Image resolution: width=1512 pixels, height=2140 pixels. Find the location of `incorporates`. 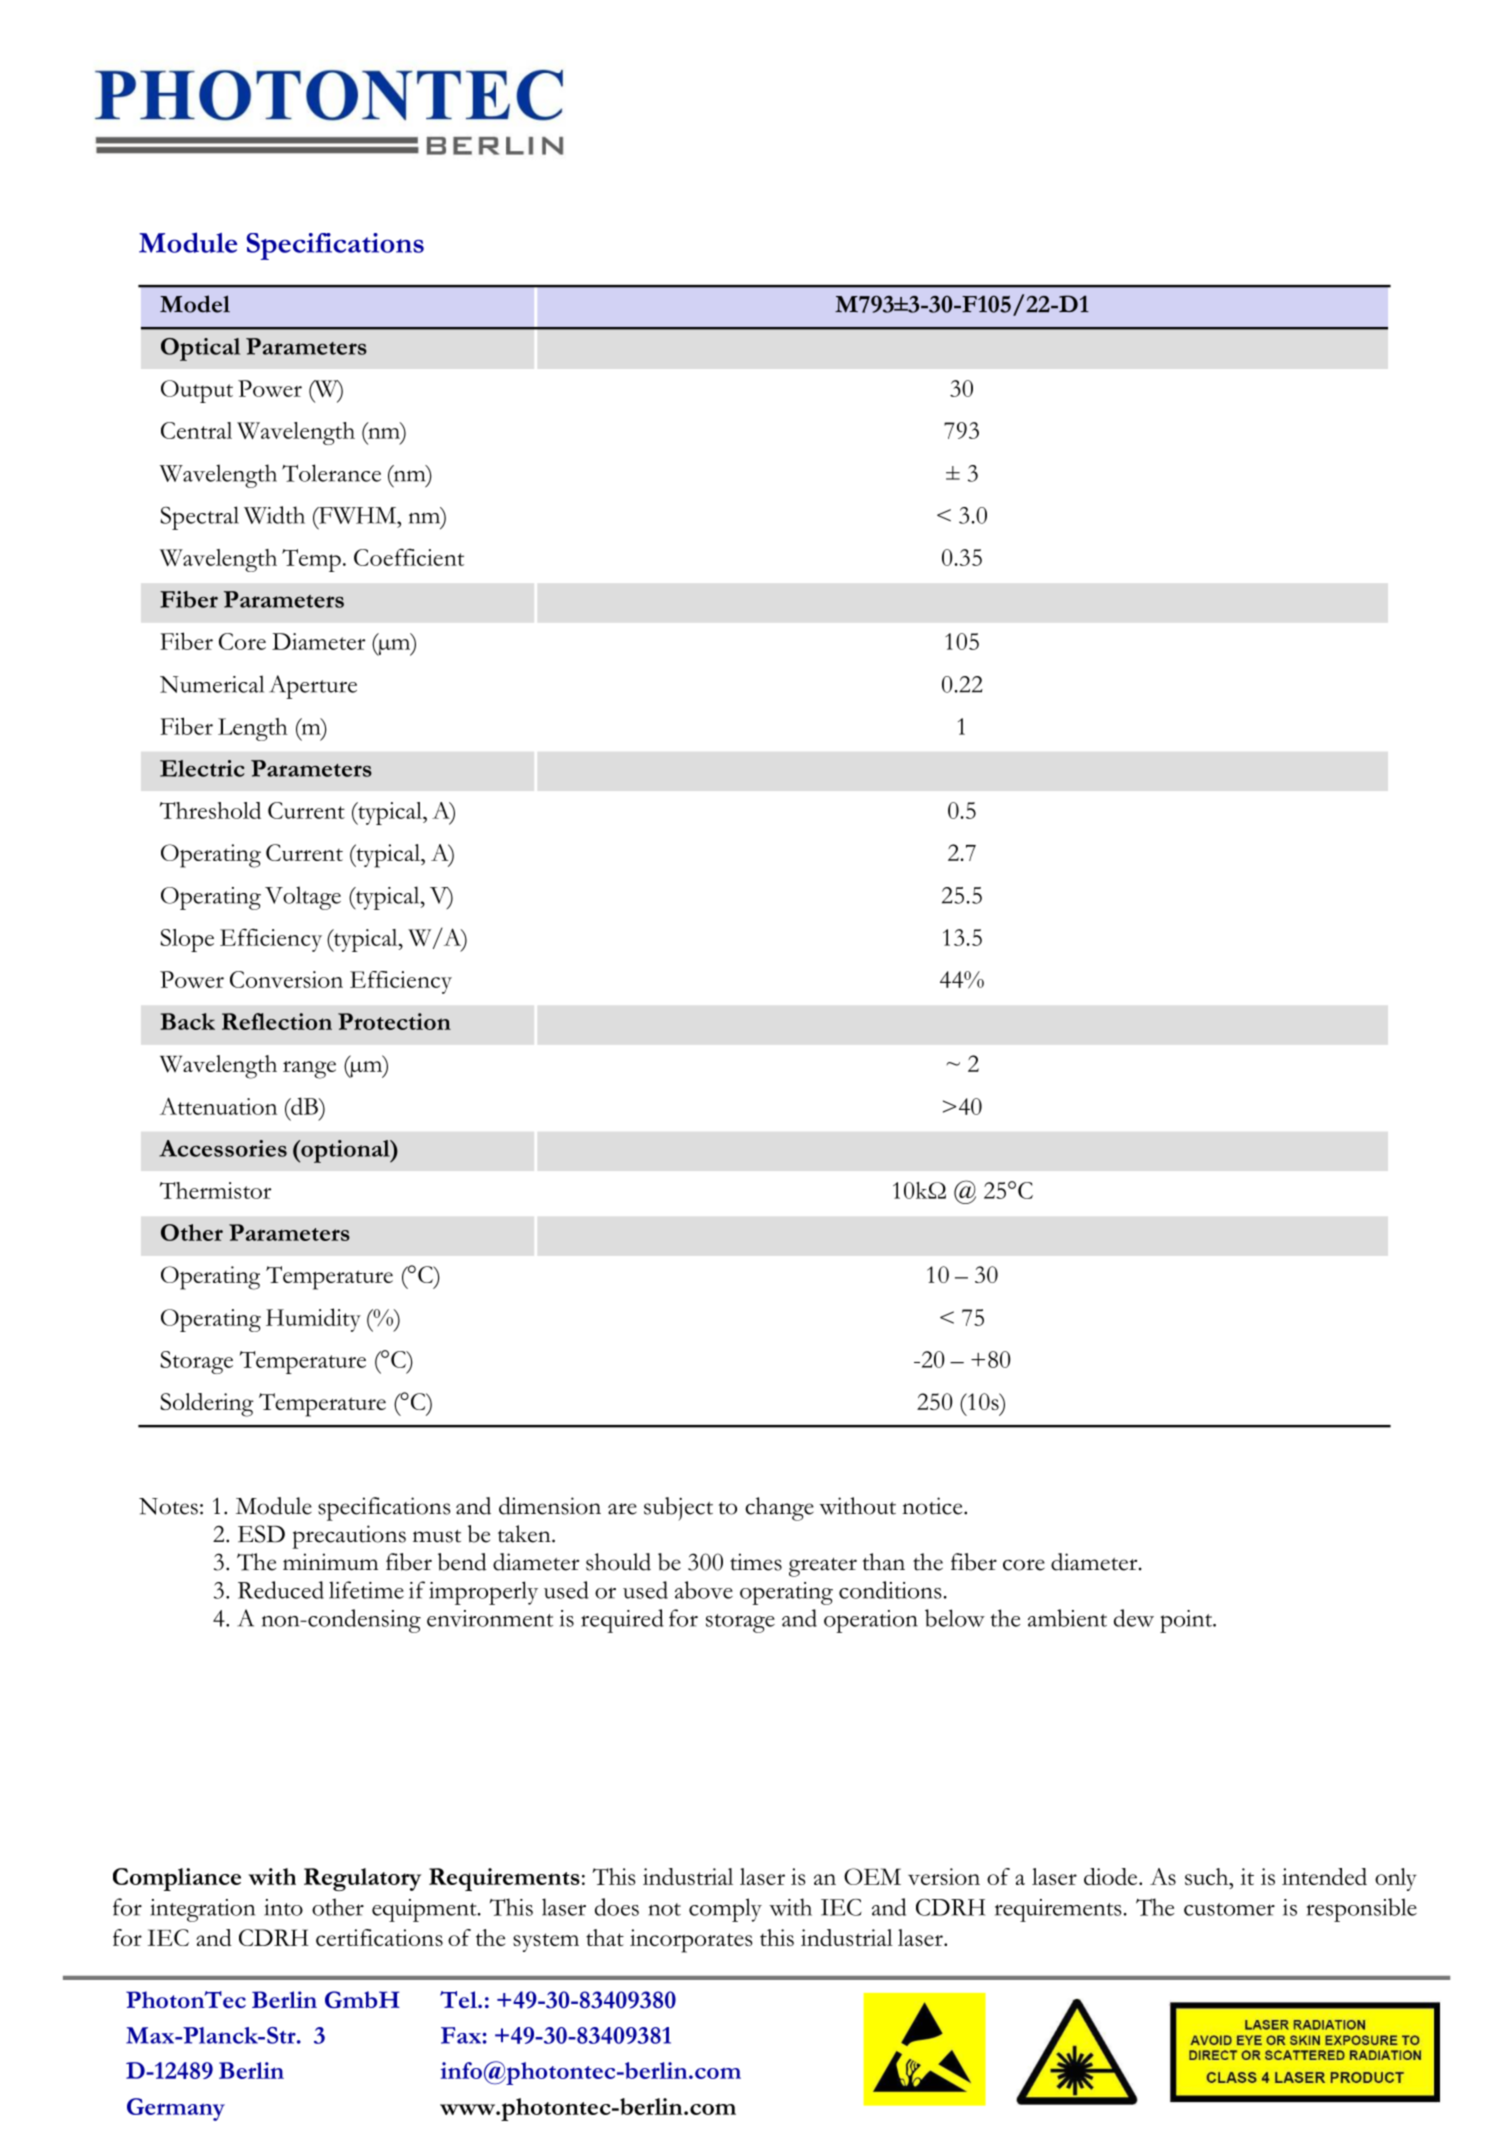

incorporates is located at coordinates (691, 1941).
